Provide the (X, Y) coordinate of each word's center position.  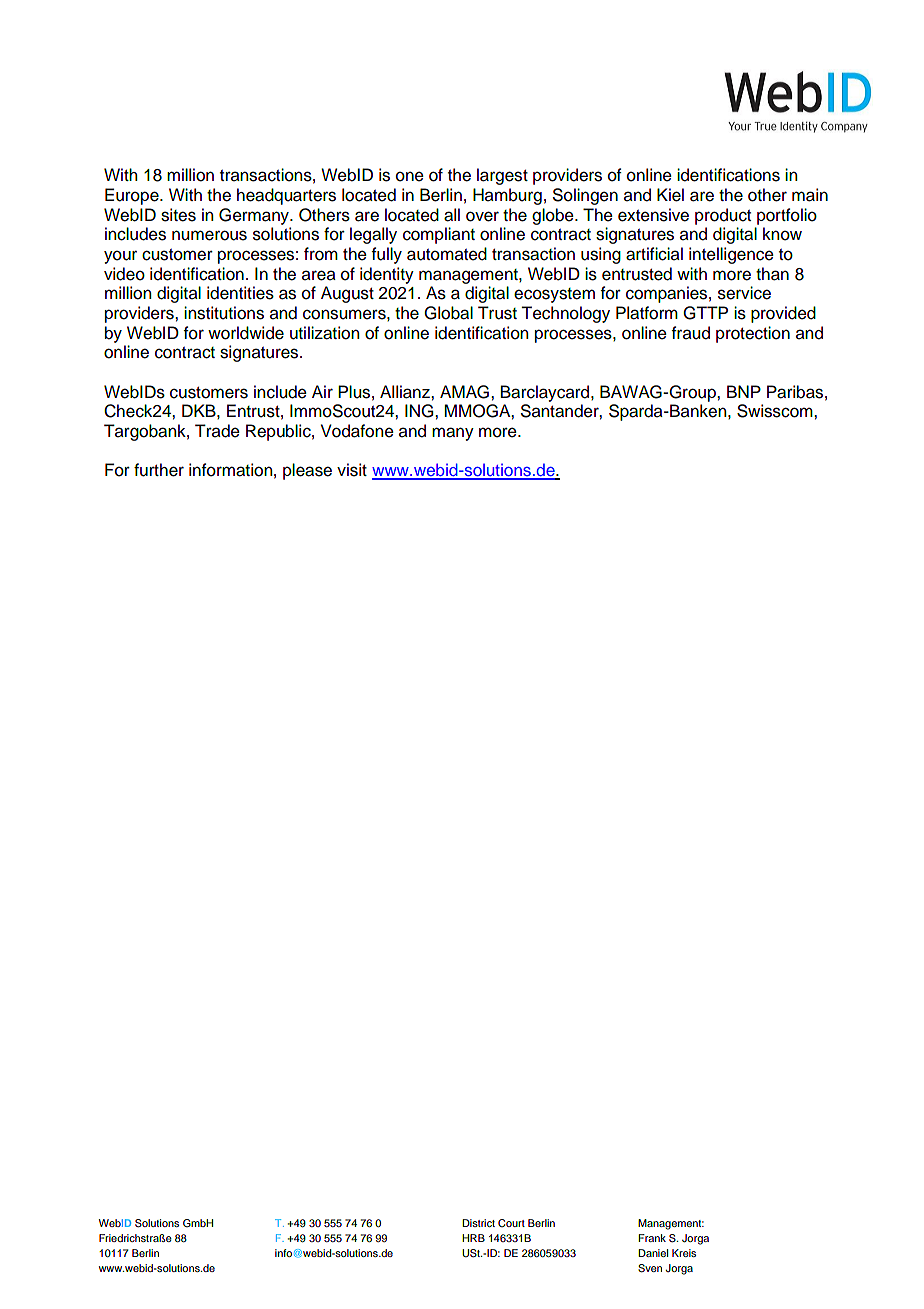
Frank (652, 1238)
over (482, 216)
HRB (473, 1238)
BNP (744, 391)
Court (511, 1223)
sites (178, 215)
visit (352, 470)
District (478, 1223)
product (723, 216)
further (159, 470)
